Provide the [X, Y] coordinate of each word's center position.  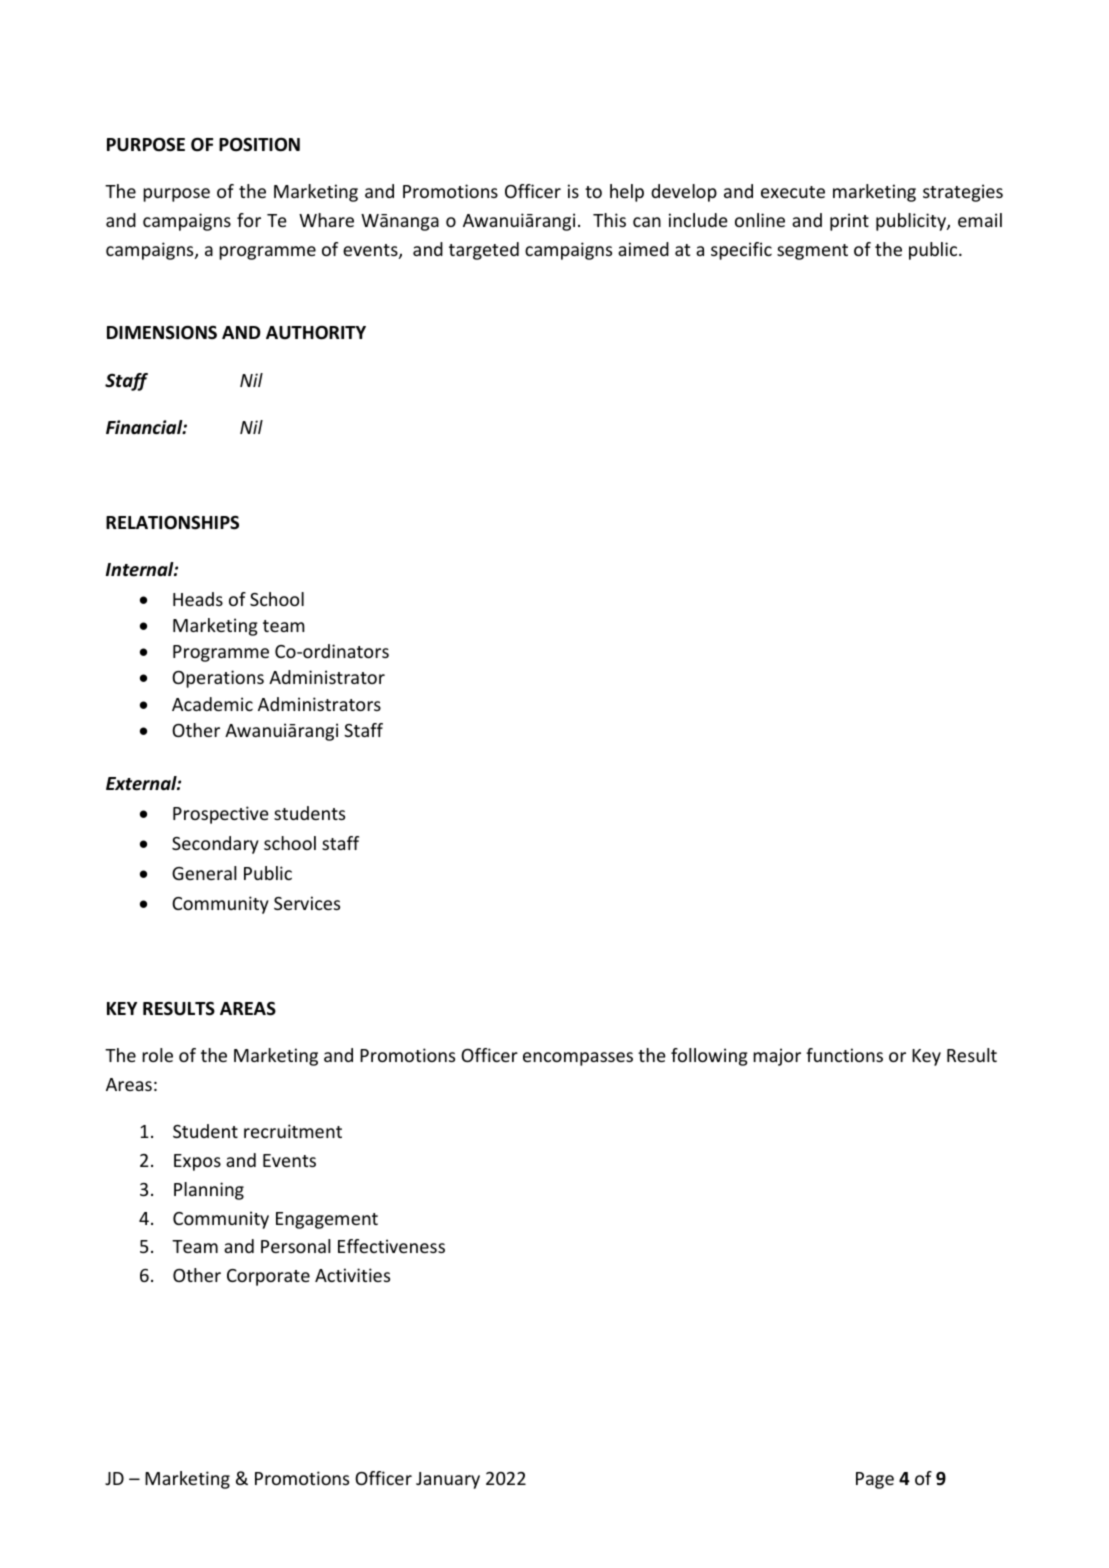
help [627, 193]
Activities [352, 1275]
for [249, 220]
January [448, 1480]
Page [875, 1480]
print [849, 222]
